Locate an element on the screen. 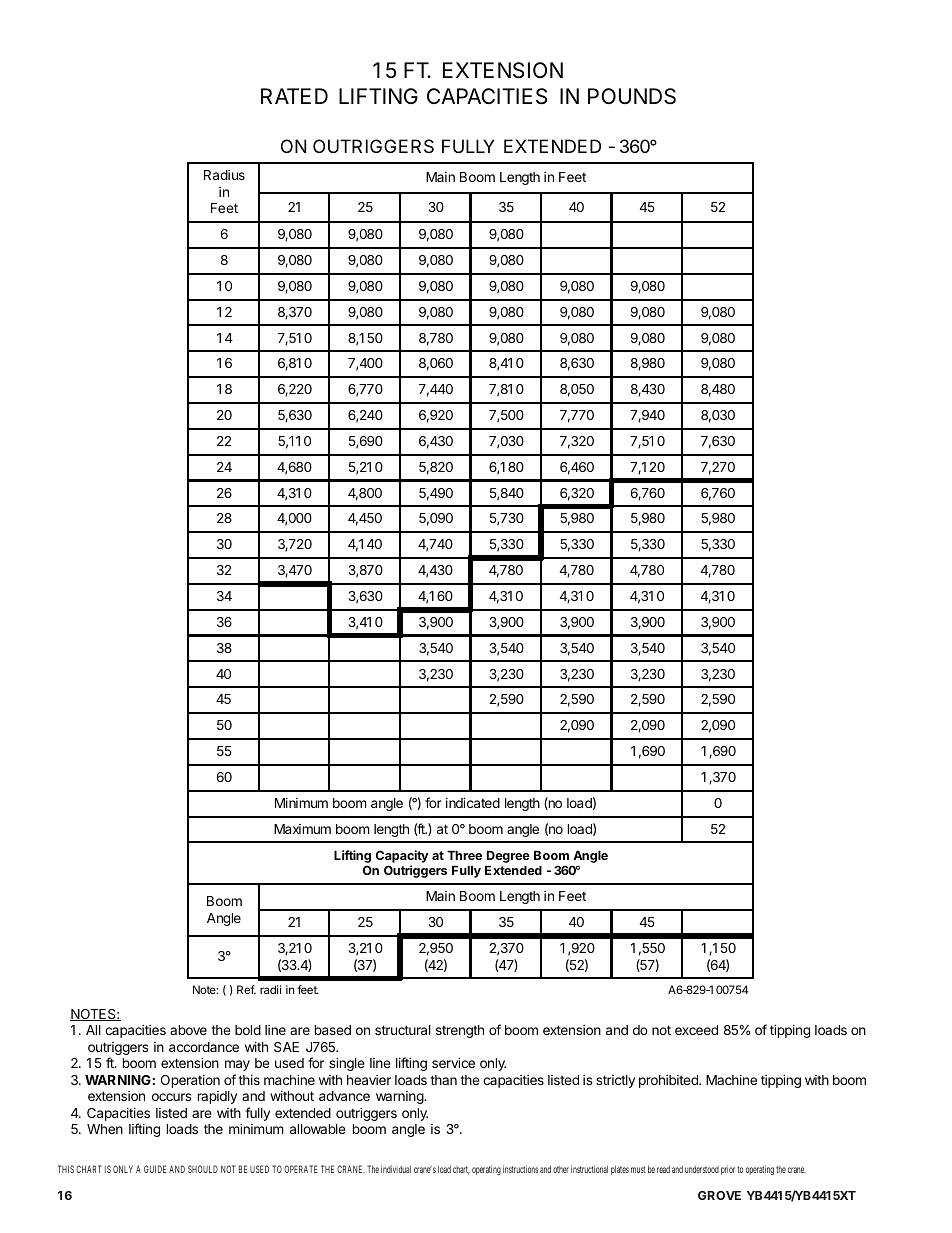  Degree is located at coordinates (508, 857).
